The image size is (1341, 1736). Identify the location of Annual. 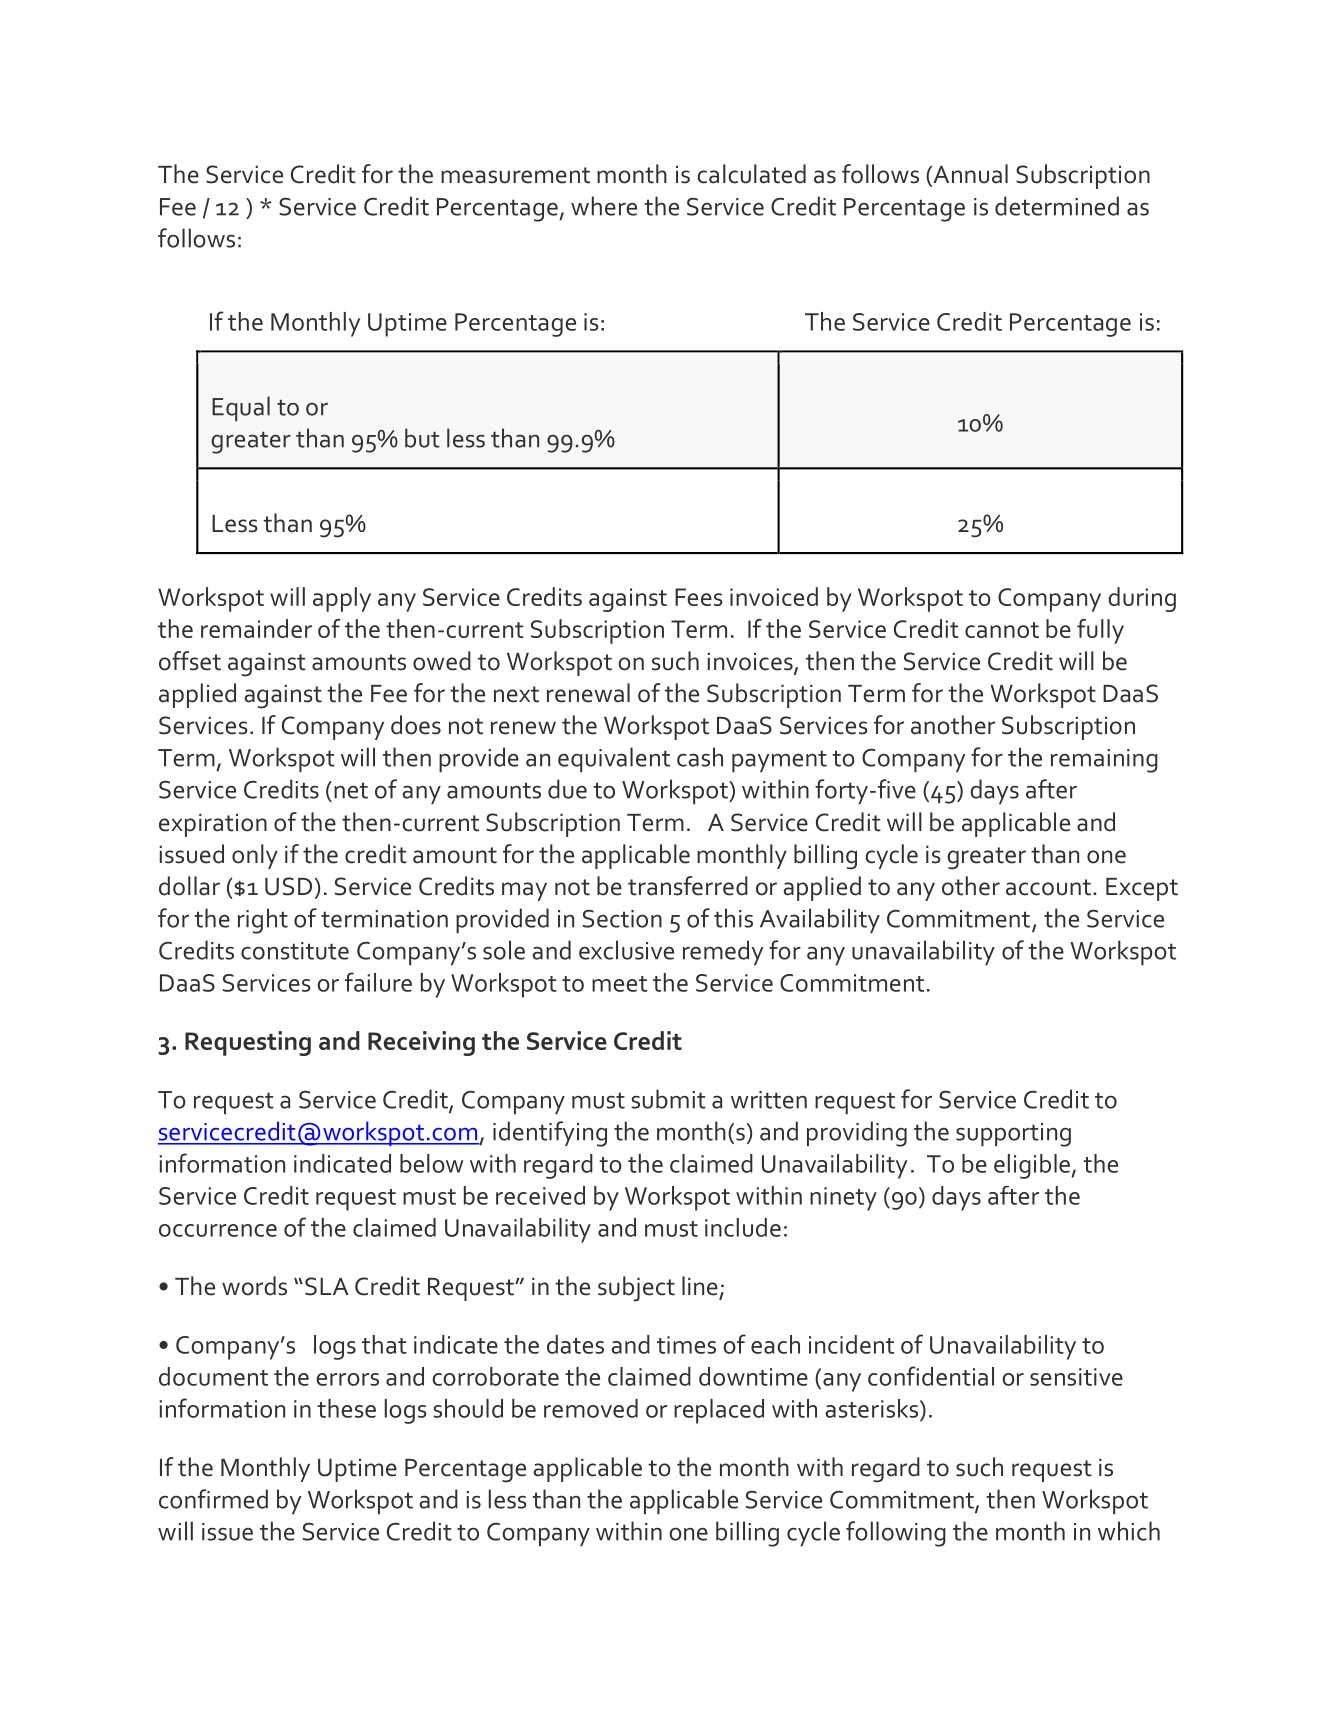
(969, 175).
